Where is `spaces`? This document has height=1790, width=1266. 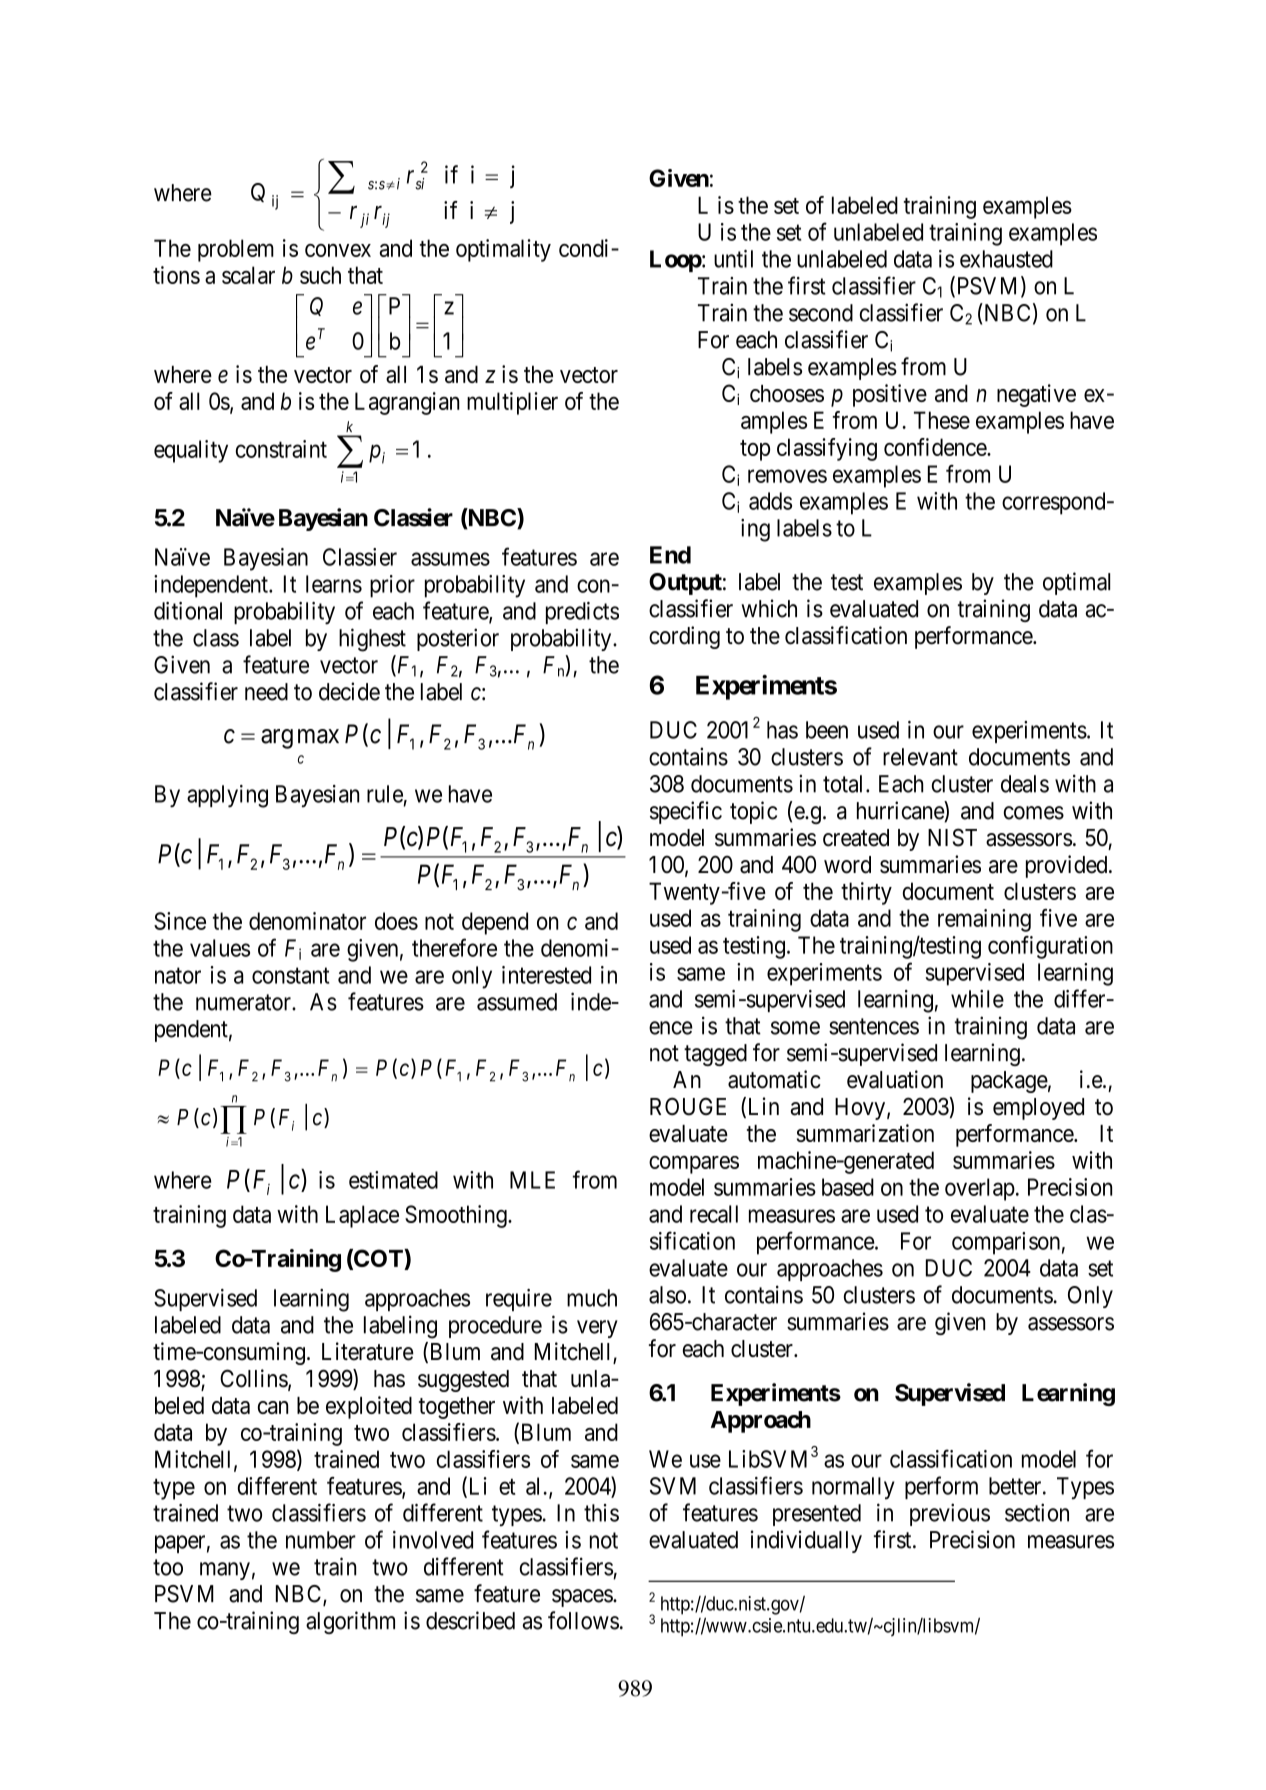 spaces is located at coordinates (583, 1598).
